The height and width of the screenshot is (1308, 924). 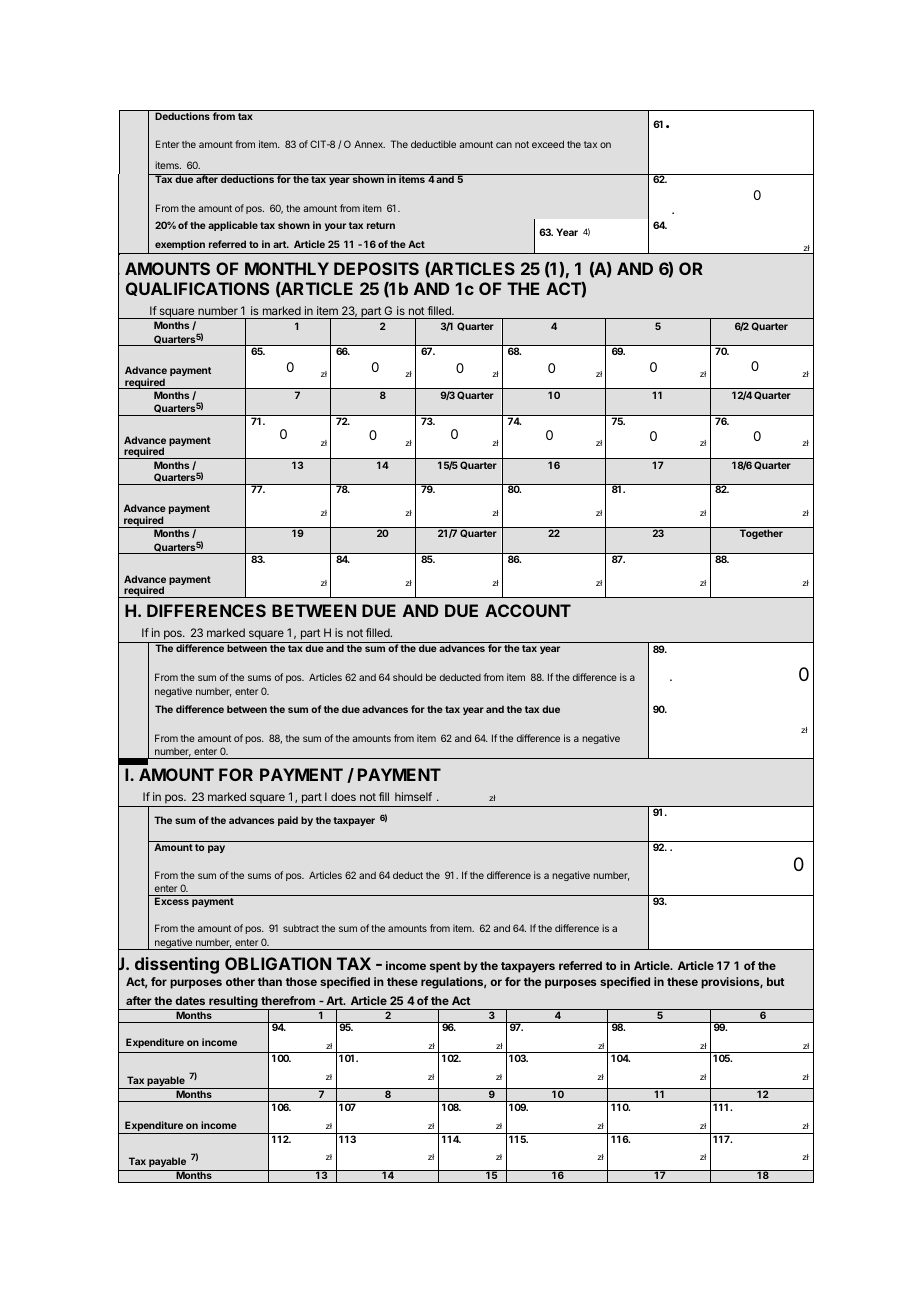 I want to click on Together, so click(x=761, y=534).
